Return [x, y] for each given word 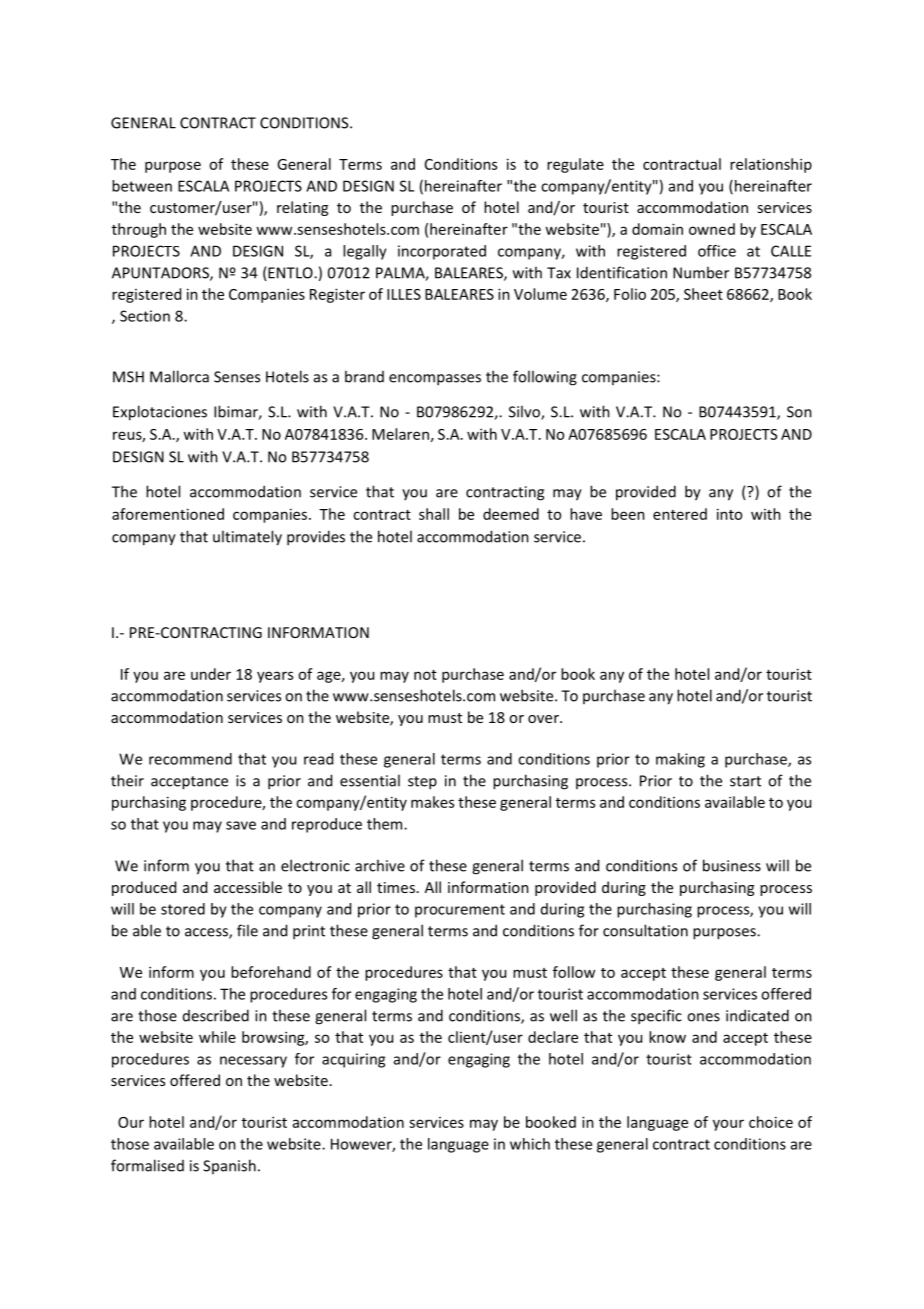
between [142, 186]
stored [183, 909]
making [680, 760]
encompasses [435, 380]
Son [799, 412]
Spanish [229, 1166]
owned [712, 229]
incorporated [442, 252]
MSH [128, 377]
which [530, 1144]
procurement [460, 911]
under [211, 674]
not [425, 675]
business [732, 865]
